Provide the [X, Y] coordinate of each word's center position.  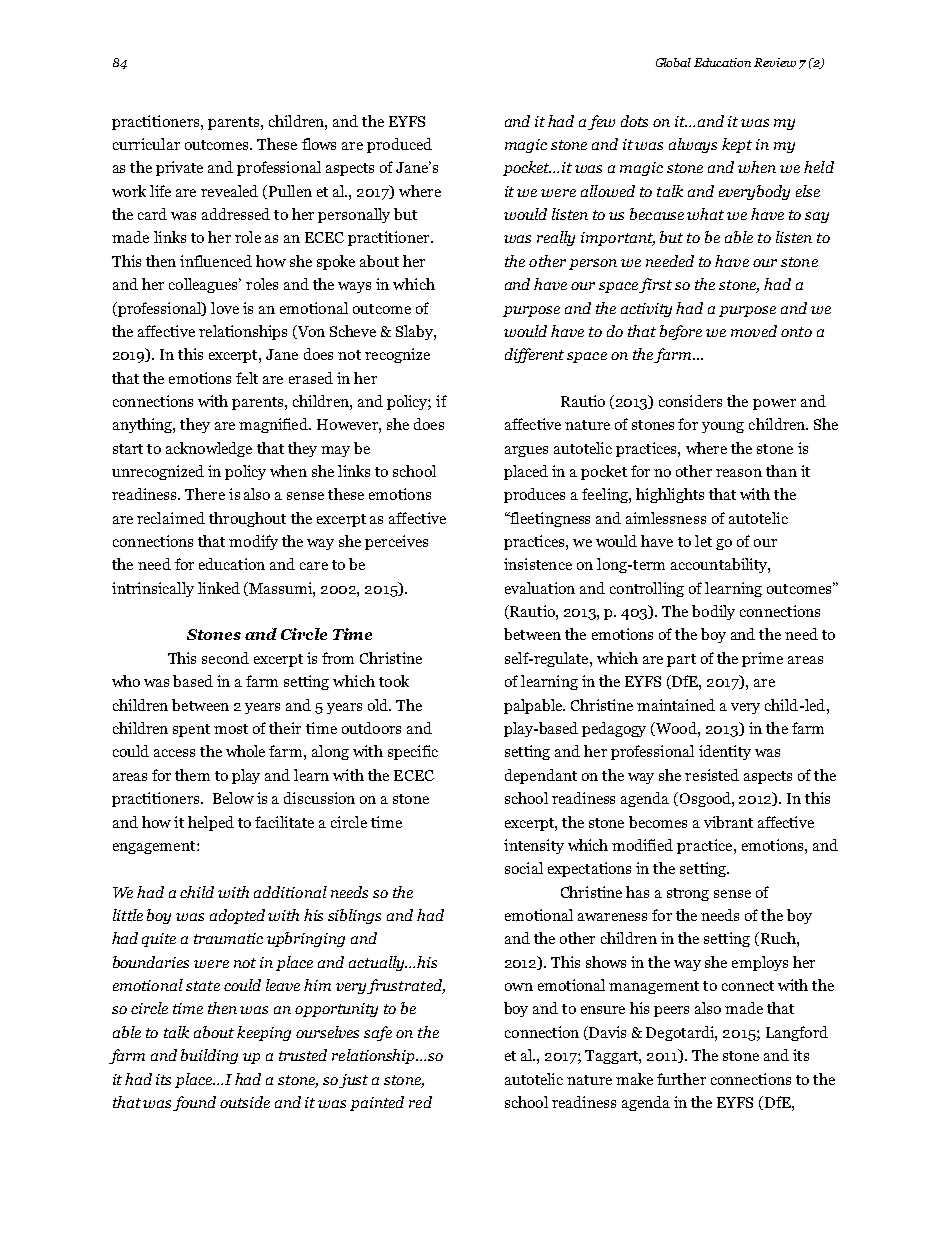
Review [775, 62]
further [681, 1079]
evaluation [540, 588]
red [420, 1102]
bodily [713, 612]
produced [399, 145]
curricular [146, 144]
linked [219, 588]
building [209, 1056]
